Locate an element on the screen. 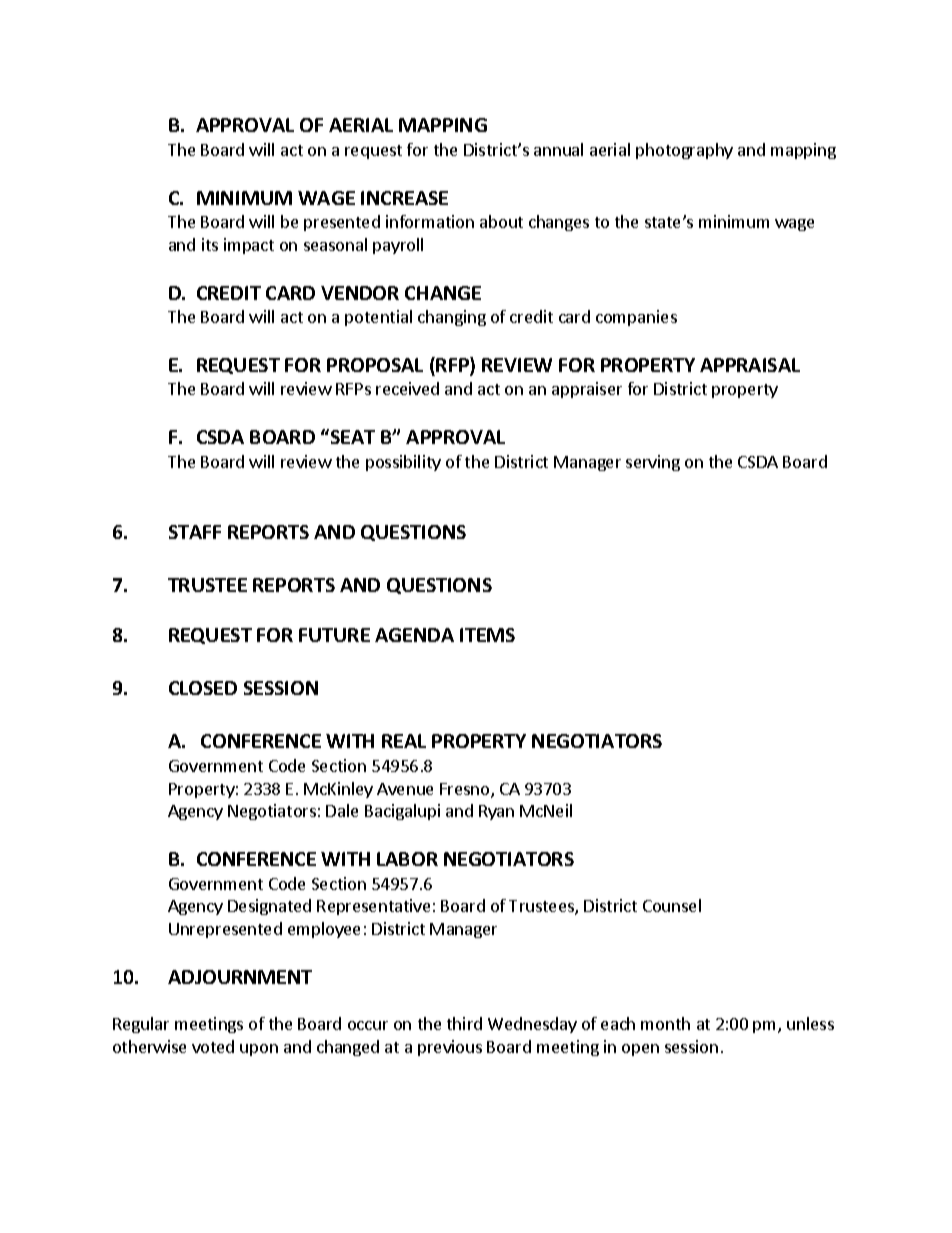 The height and width of the screenshot is (1233, 952). voted is located at coordinates (213, 1046).
